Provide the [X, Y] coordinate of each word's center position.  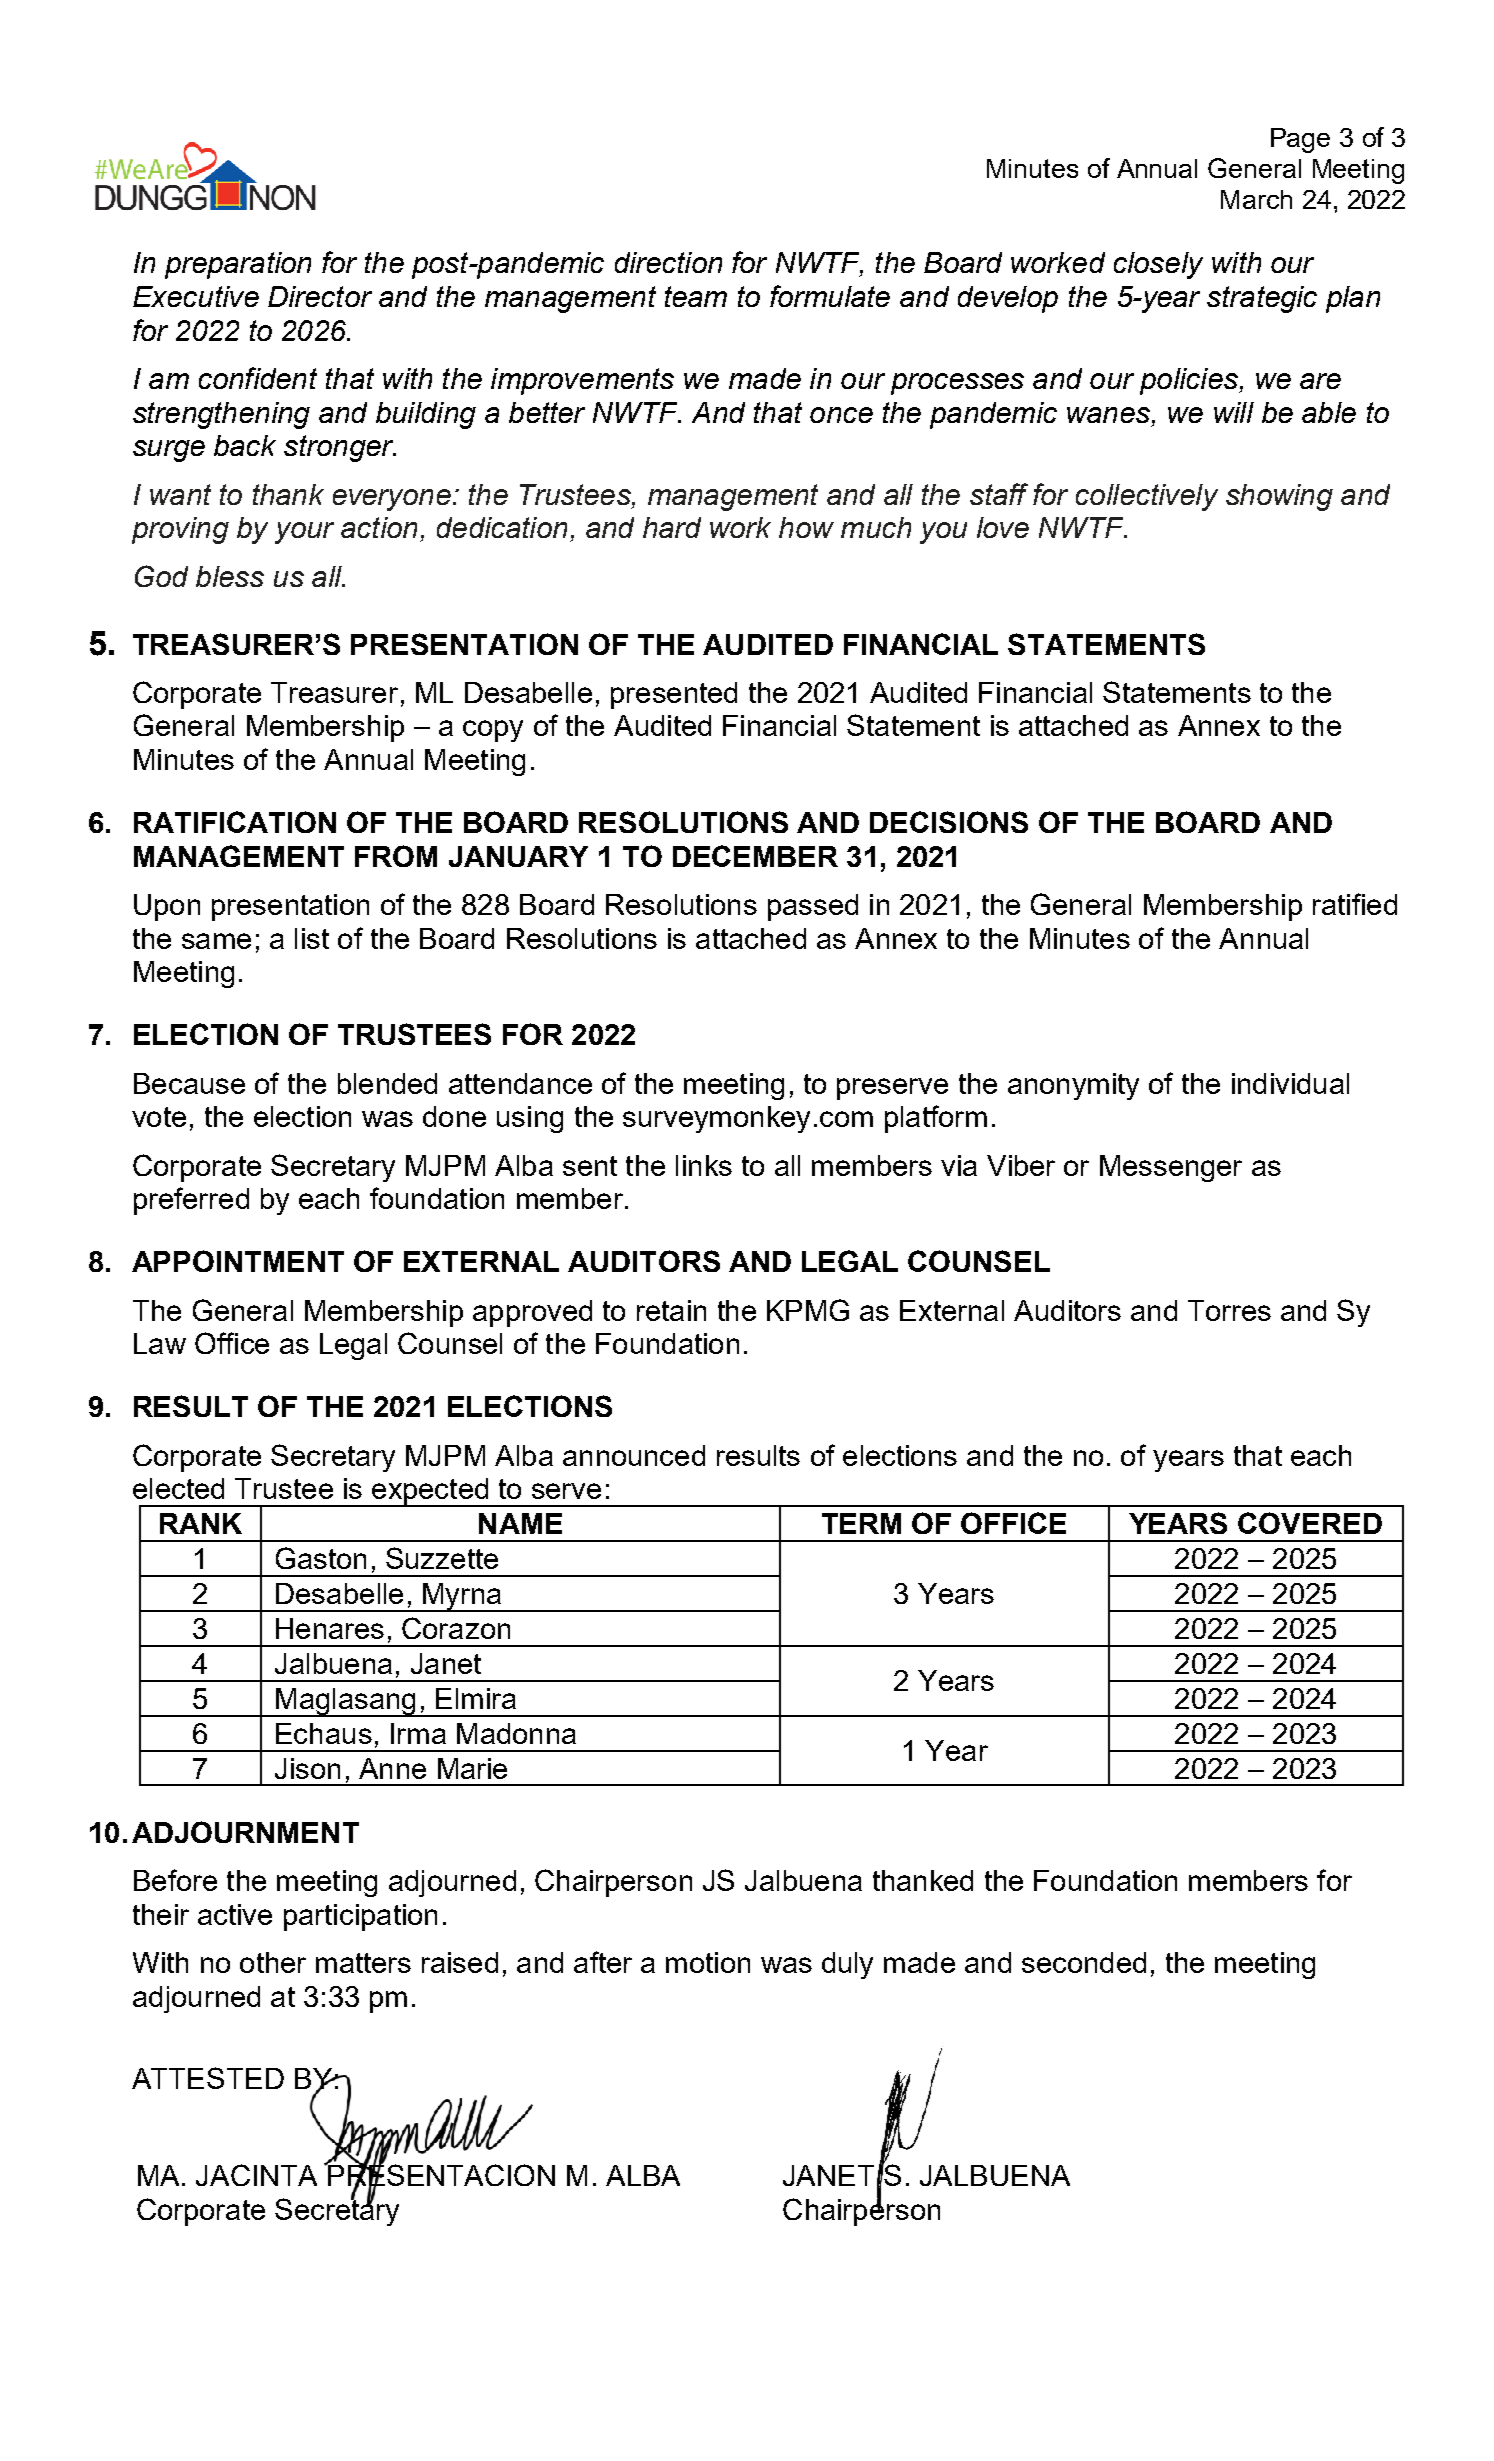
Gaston [321, 1558]
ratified [1355, 904]
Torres [1229, 1310]
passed [813, 907]
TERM [861, 1523]
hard [672, 527]
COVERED [1310, 1523]
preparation [238, 265]
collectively [1147, 497]
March [1256, 199]
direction [668, 262]
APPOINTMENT [238, 1261]
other [273, 1962]
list [312, 938]
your [304, 533]
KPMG [808, 1310]
